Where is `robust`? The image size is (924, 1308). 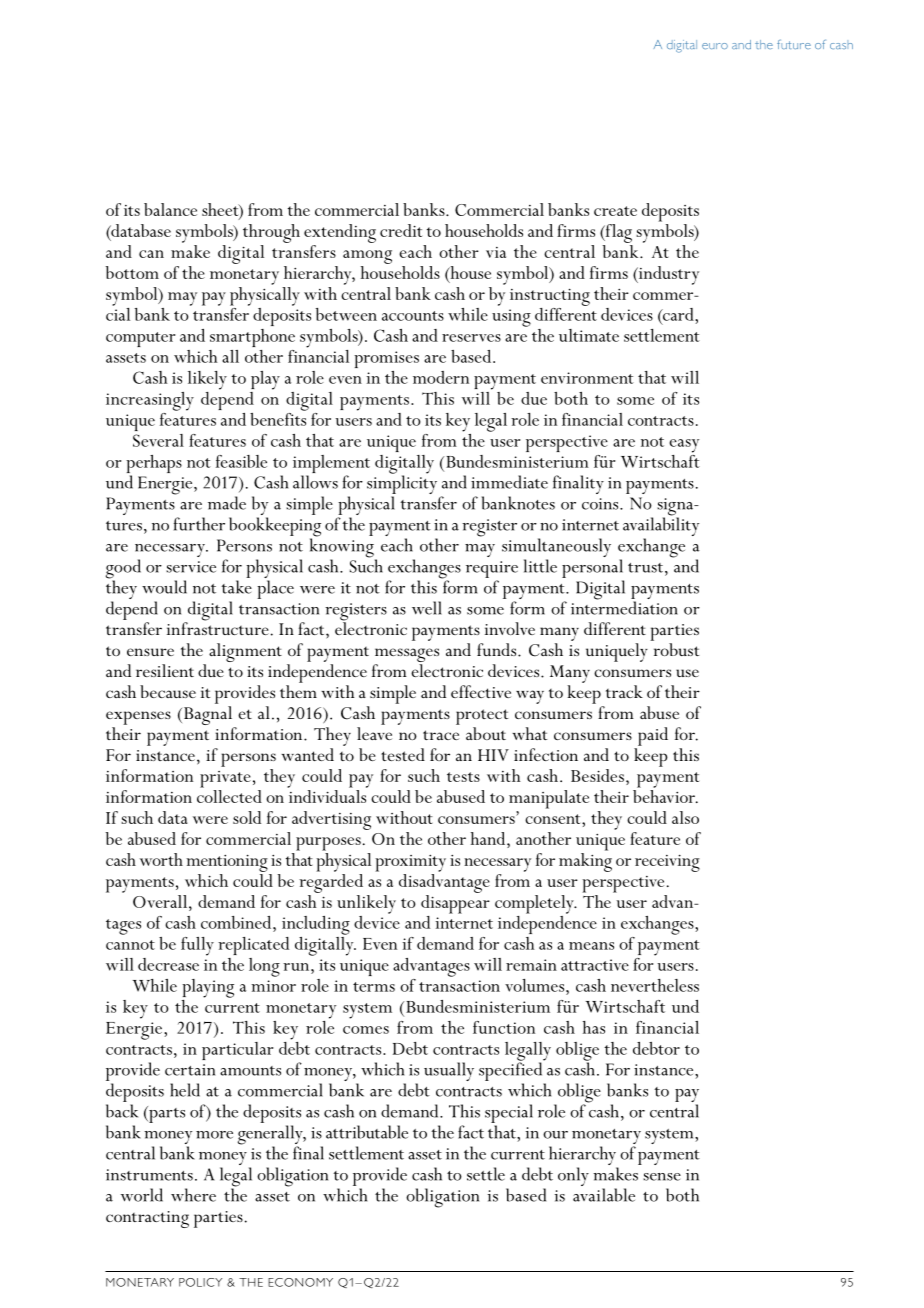 robust is located at coordinates (676, 649).
